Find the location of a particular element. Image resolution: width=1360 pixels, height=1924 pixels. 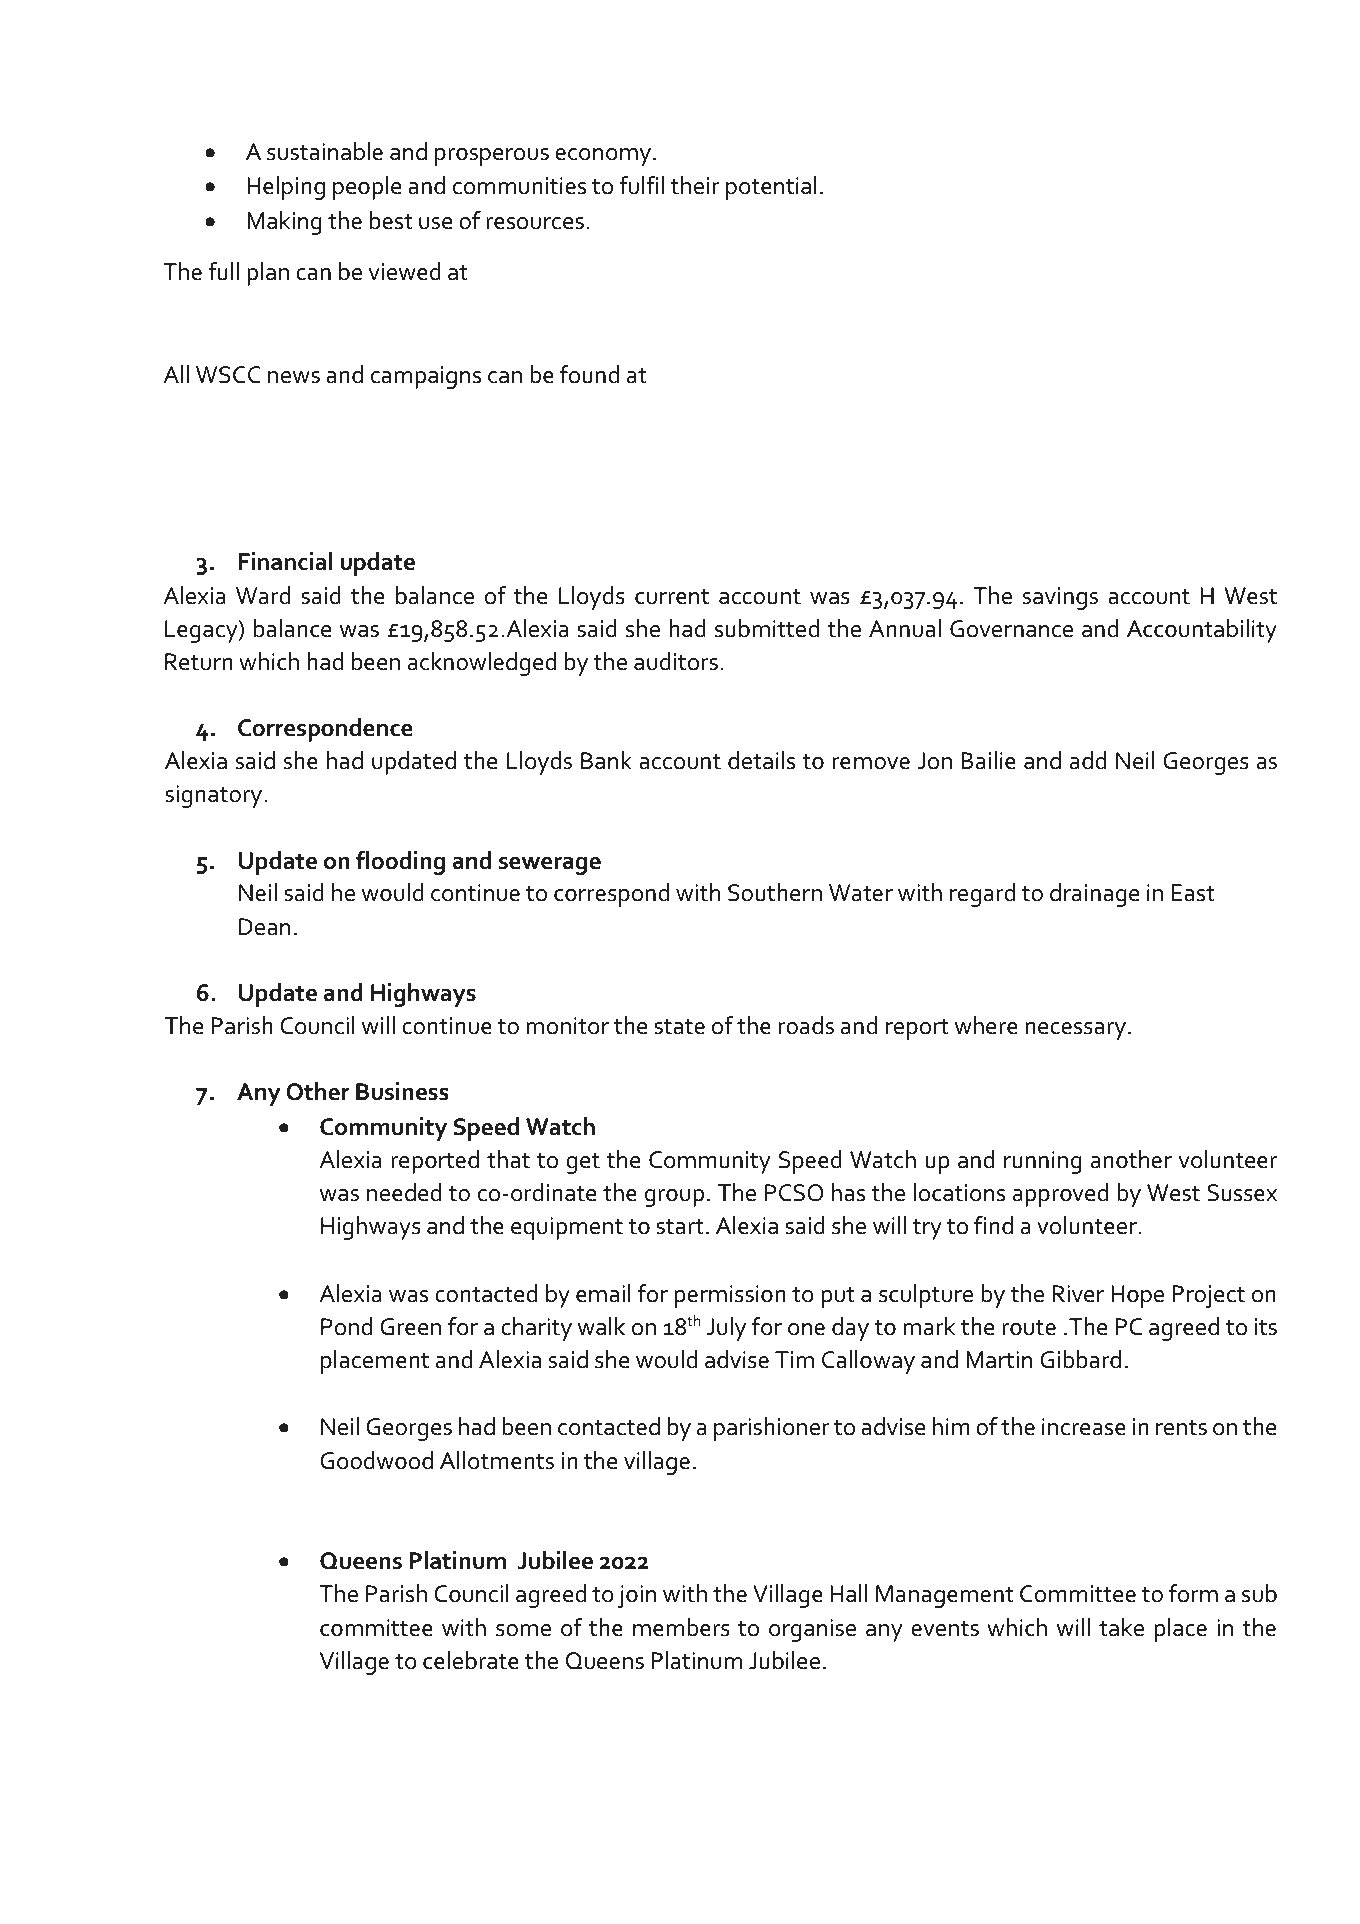

members is located at coordinates (681, 1627).
